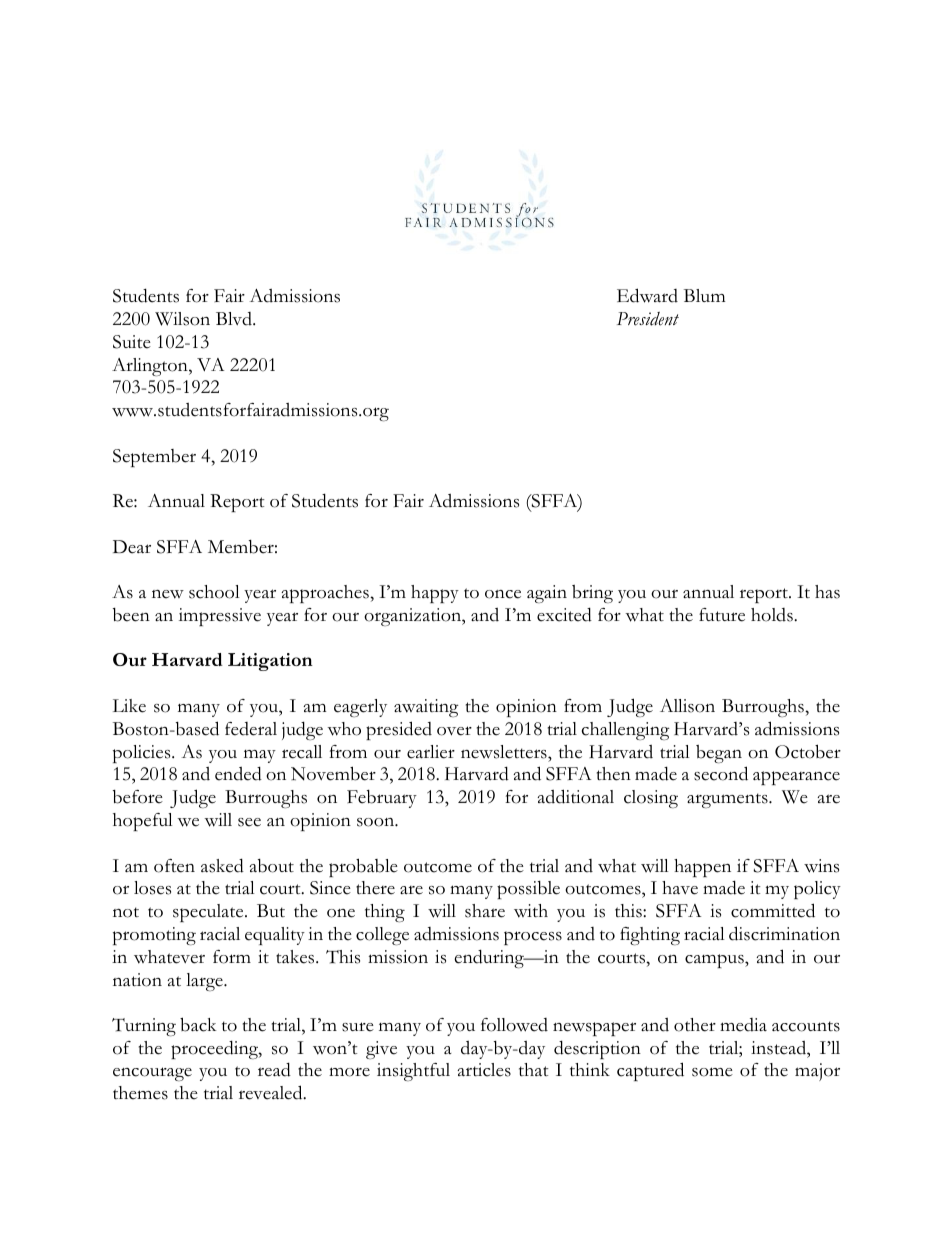  Describe the element at coordinates (827, 592) in the screenshot. I see `has` at that location.
